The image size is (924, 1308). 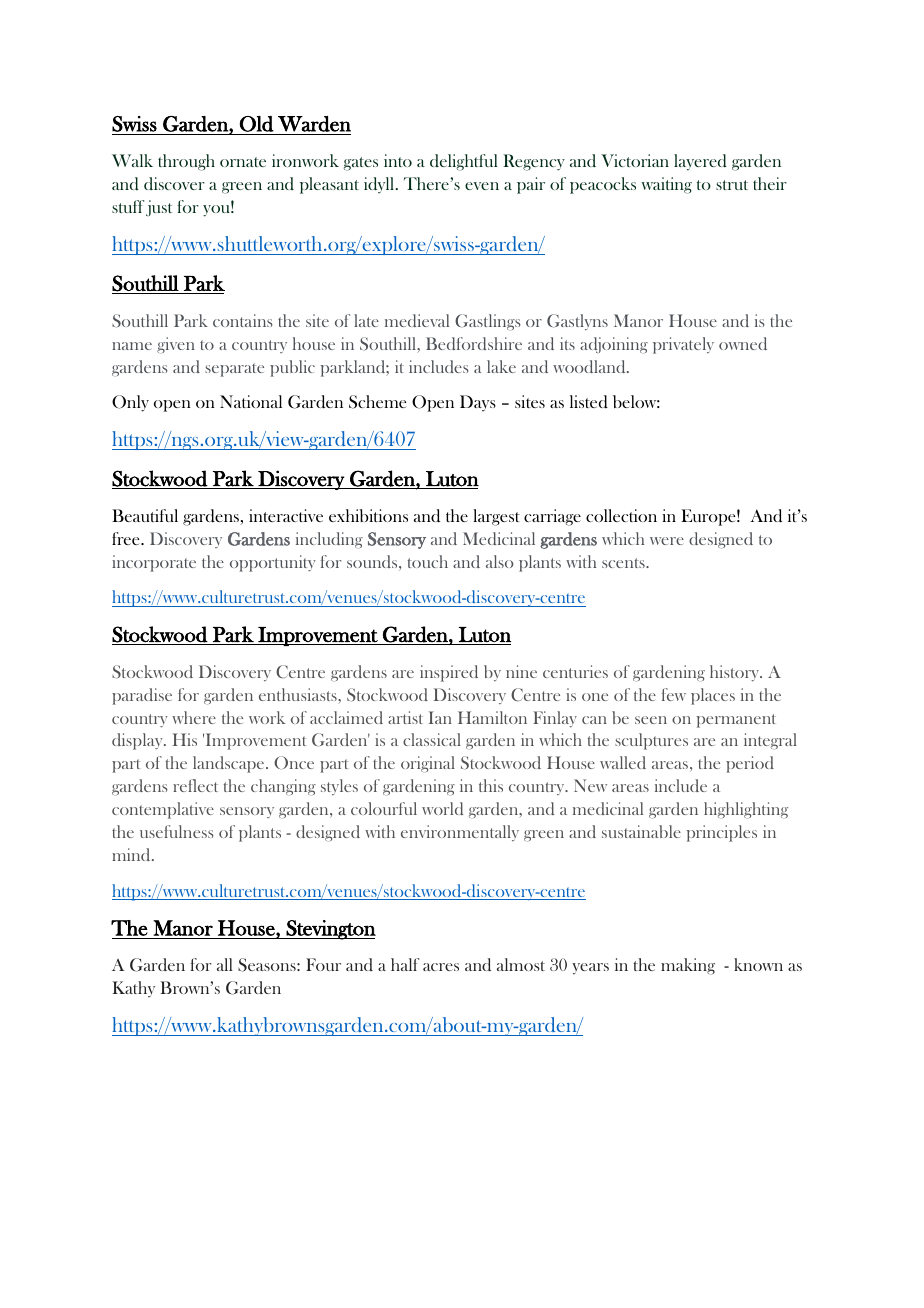 What do you see at coordinates (428, 561) in the image?
I see `touch` at bounding box center [428, 561].
